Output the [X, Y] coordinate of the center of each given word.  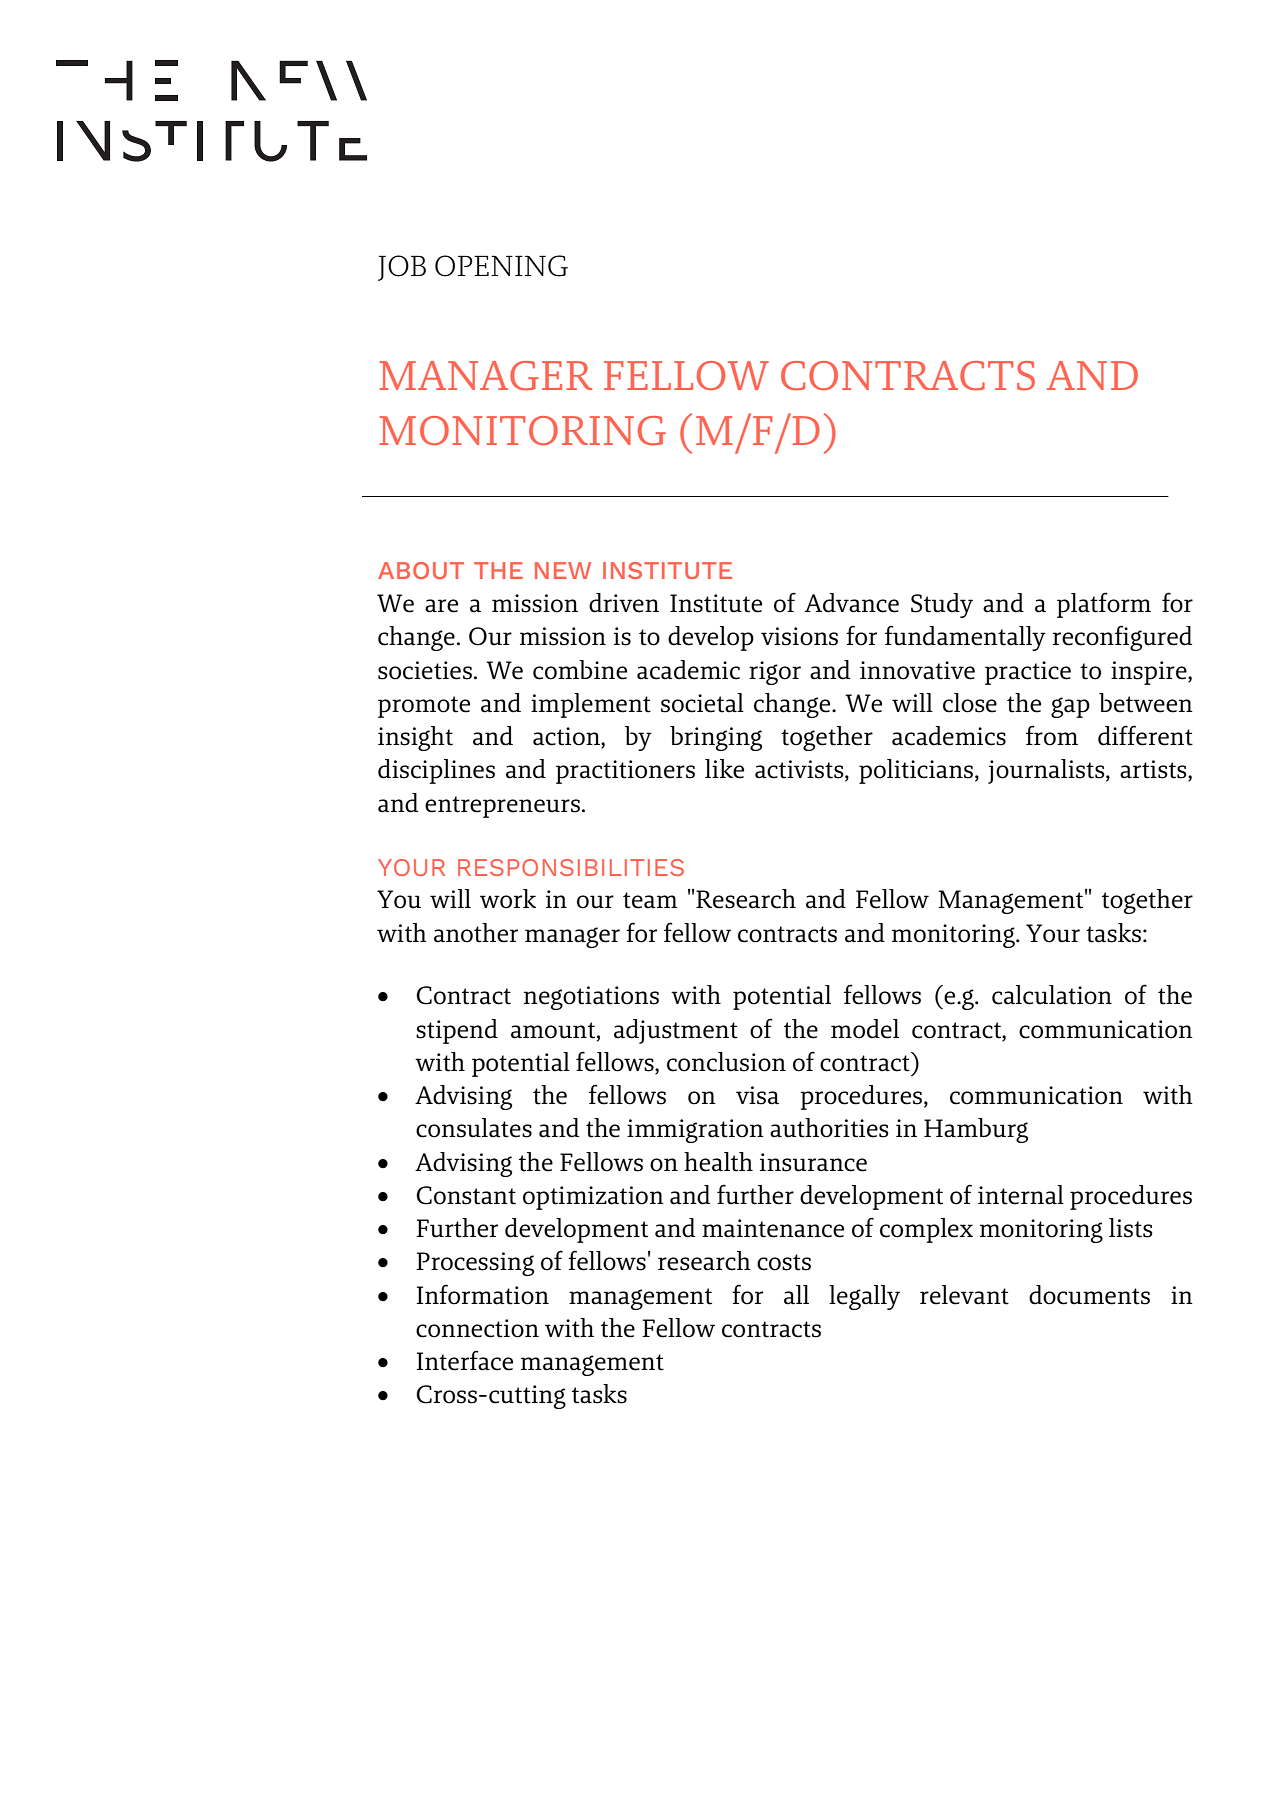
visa [757, 1095]
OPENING [501, 266]
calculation [1052, 995]
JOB [402, 268]
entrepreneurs [502, 807]
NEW [563, 570]
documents [1089, 1295]
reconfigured [1122, 638]
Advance [852, 603]
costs [784, 1262]
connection [477, 1328]
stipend [457, 1031]
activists [800, 770]
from [1052, 735]
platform [1104, 605]
